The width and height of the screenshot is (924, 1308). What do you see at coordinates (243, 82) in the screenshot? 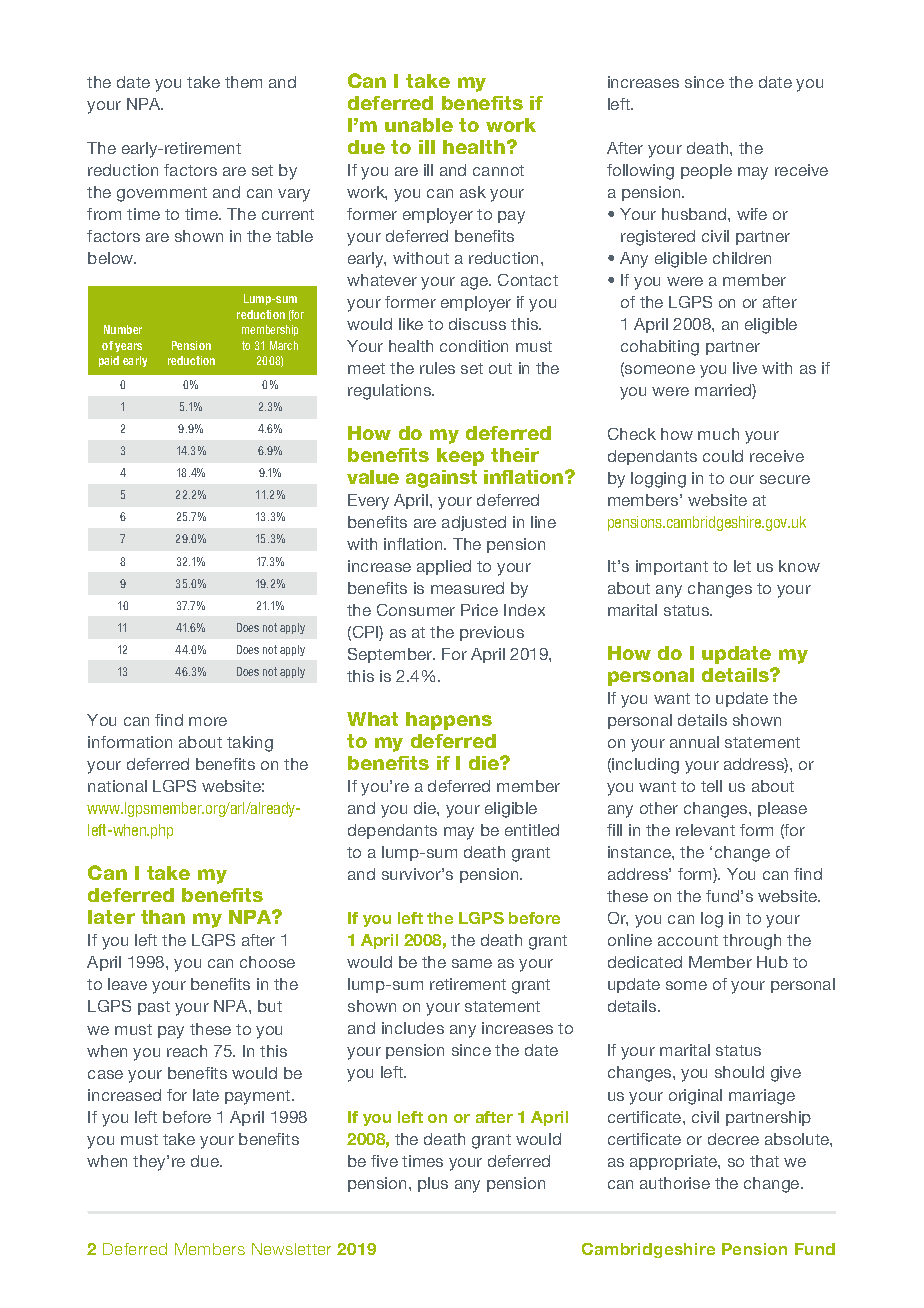
I see `them` at bounding box center [243, 82].
